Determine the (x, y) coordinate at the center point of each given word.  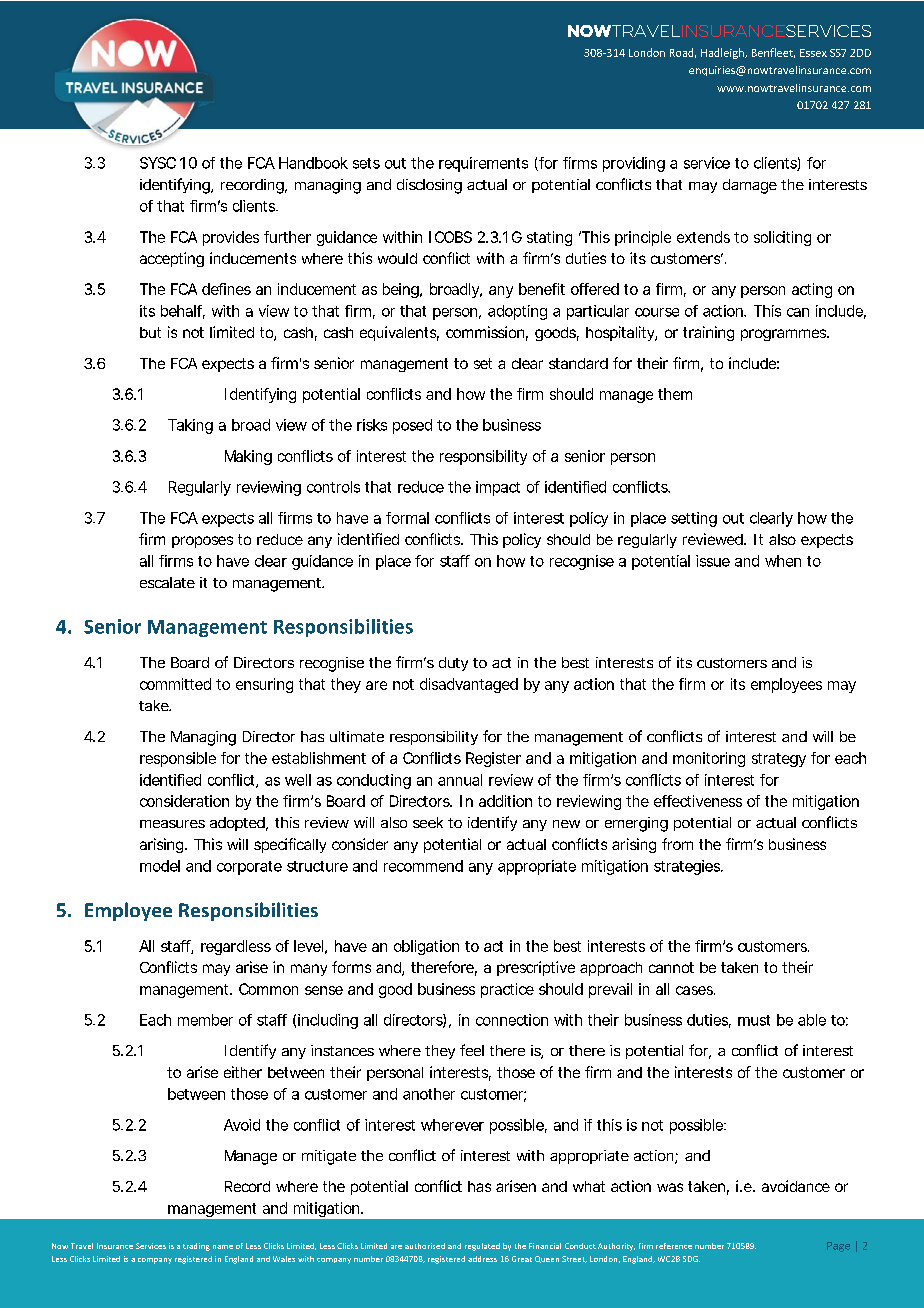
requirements (483, 164)
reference (674, 1246)
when (783, 561)
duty (453, 664)
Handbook (313, 163)
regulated (482, 1247)
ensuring (264, 685)
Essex (813, 53)
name (223, 1247)
